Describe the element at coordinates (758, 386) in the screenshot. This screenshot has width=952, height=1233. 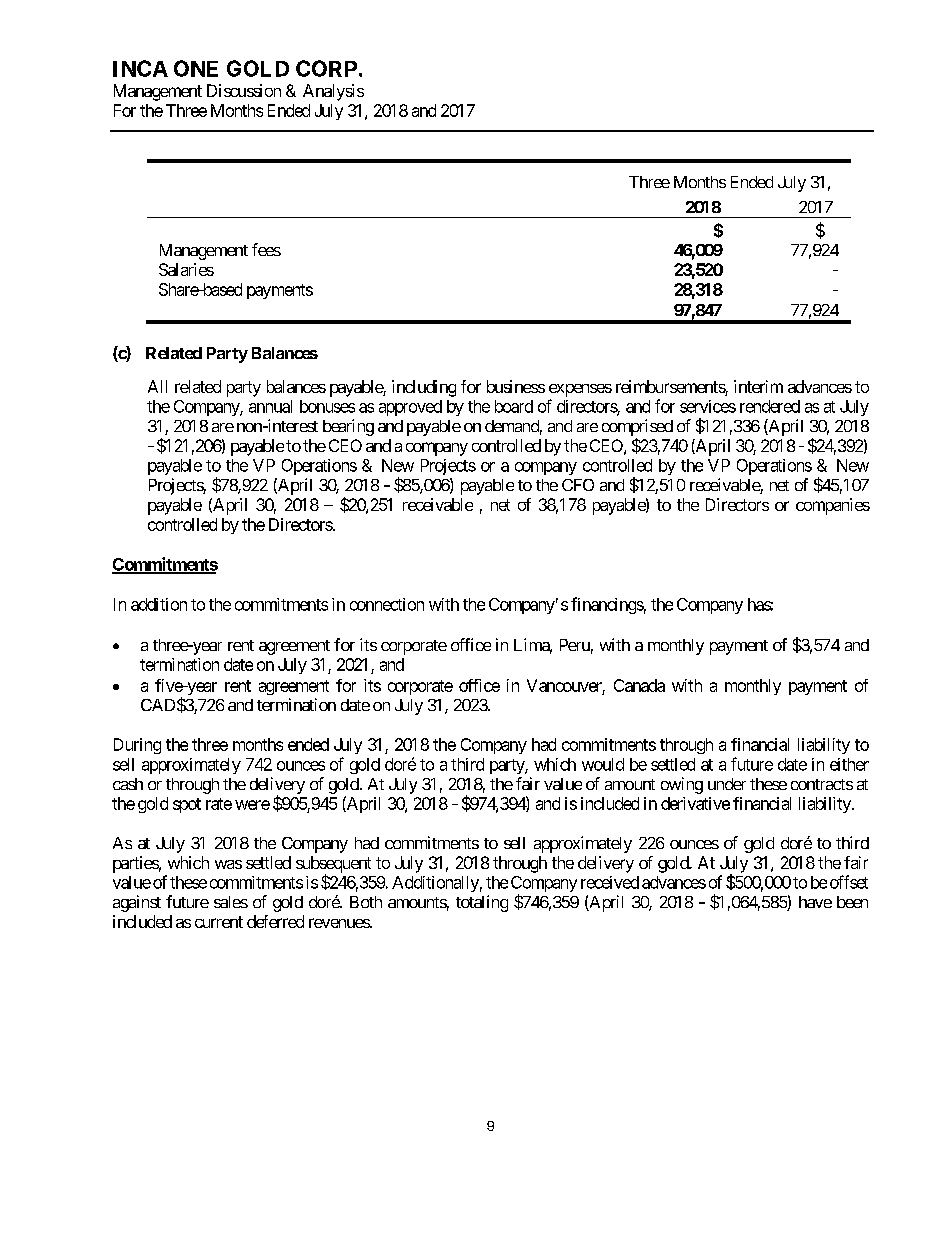
I see `interim` at that location.
